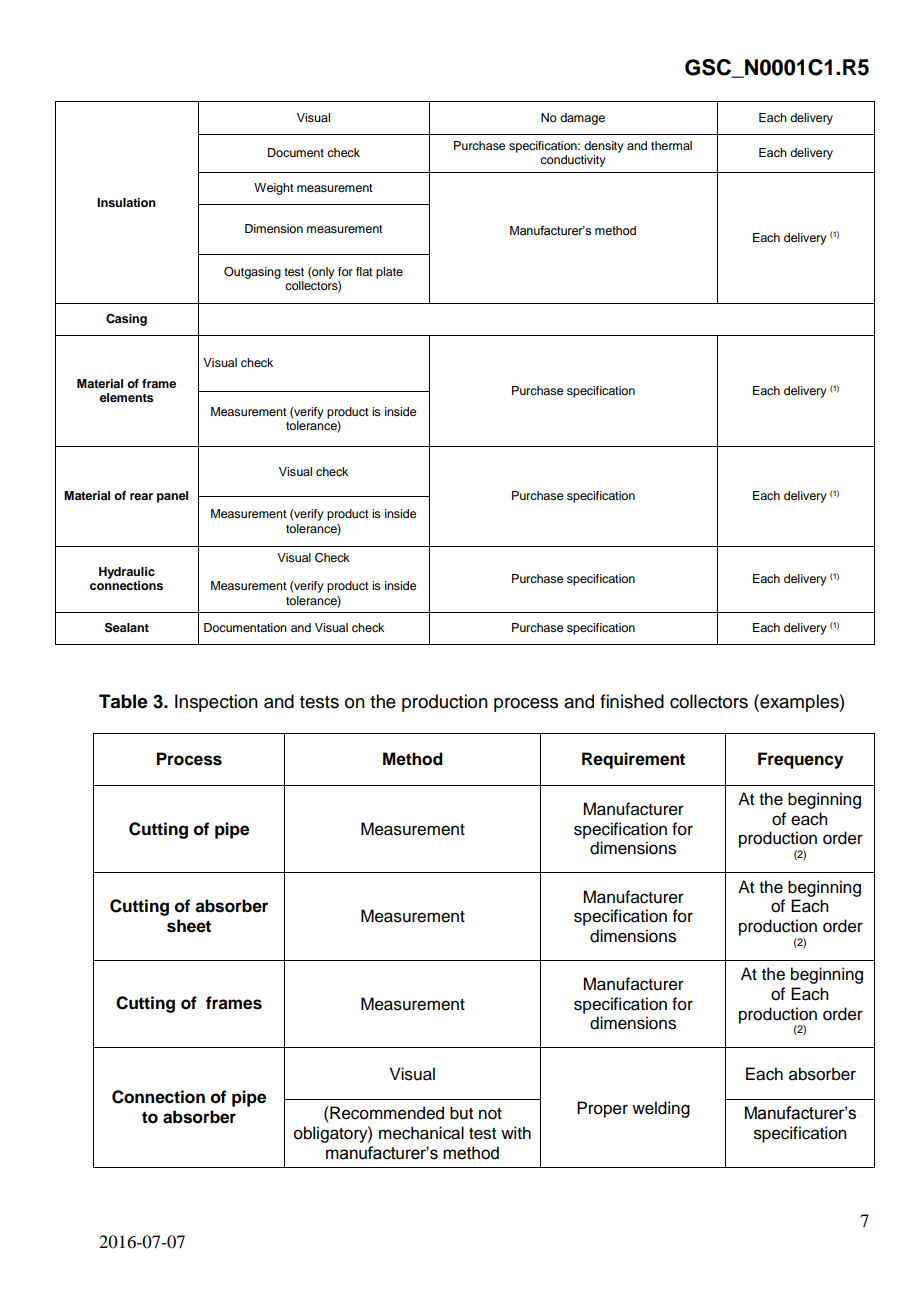 The width and height of the page is (924, 1308). I want to click on thermal, so click(671, 145).
